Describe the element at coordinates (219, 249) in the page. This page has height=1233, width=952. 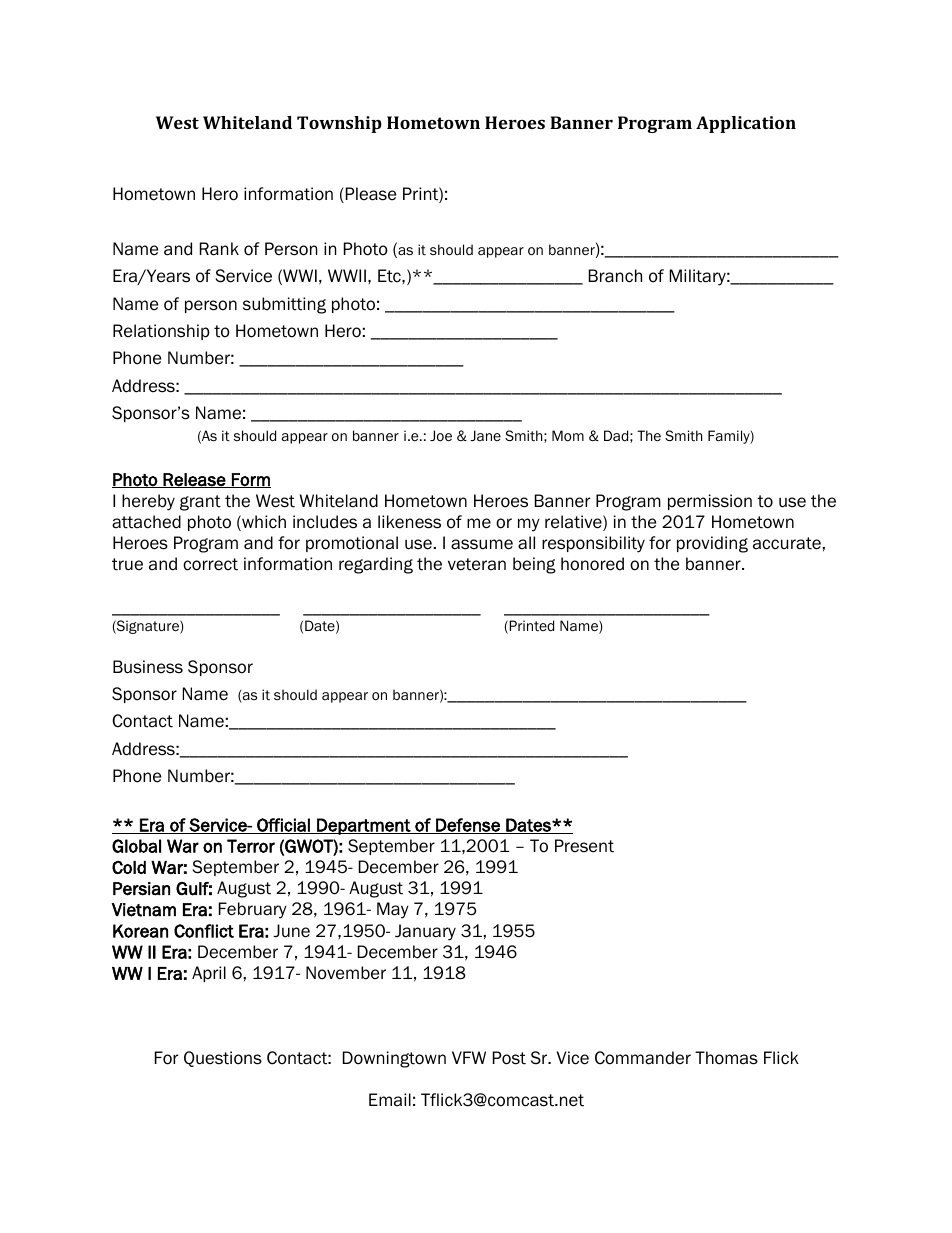
I see `Rank` at that location.
